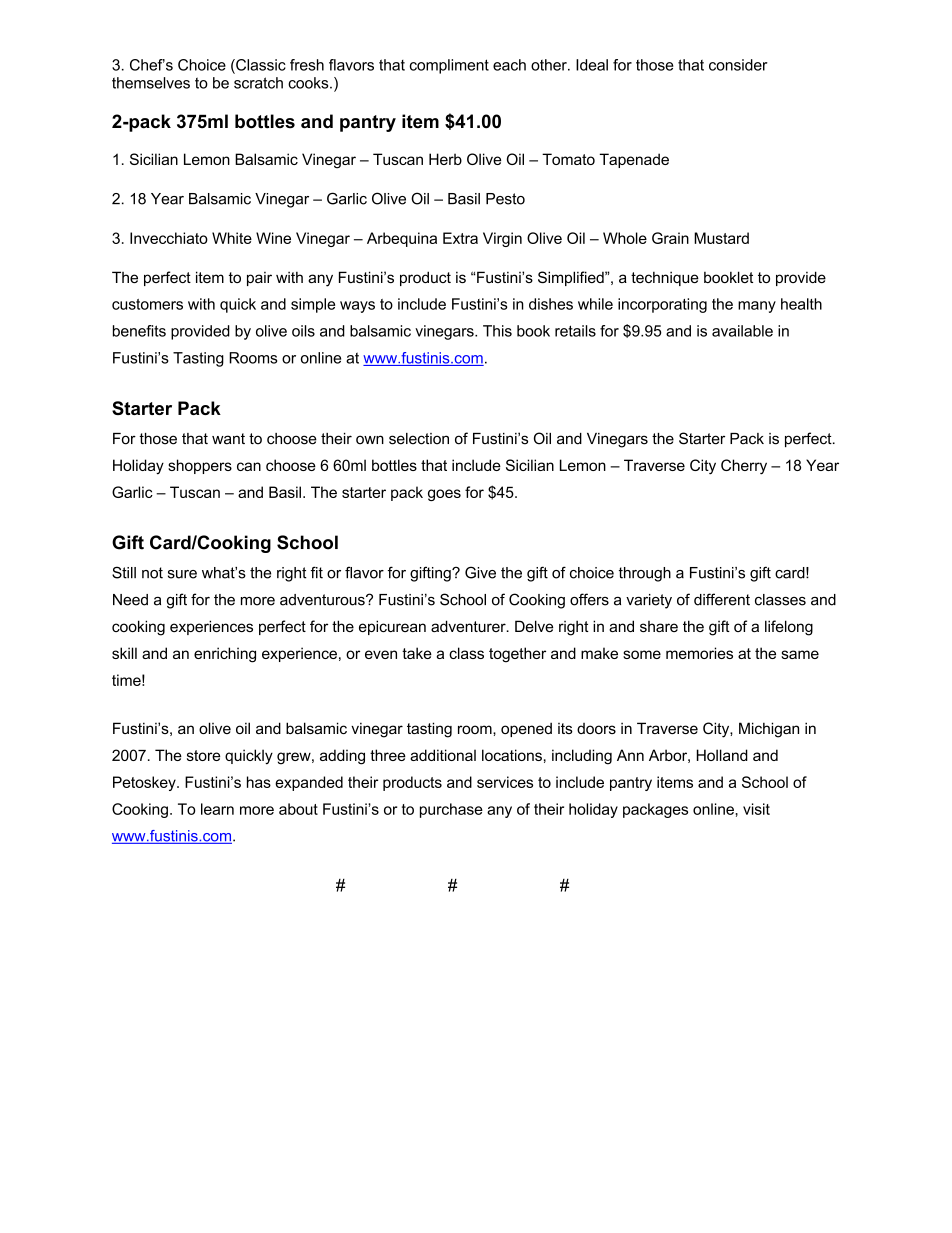  Describe the element at coordinates (228, 439) in the document. I see `want` at that location.
